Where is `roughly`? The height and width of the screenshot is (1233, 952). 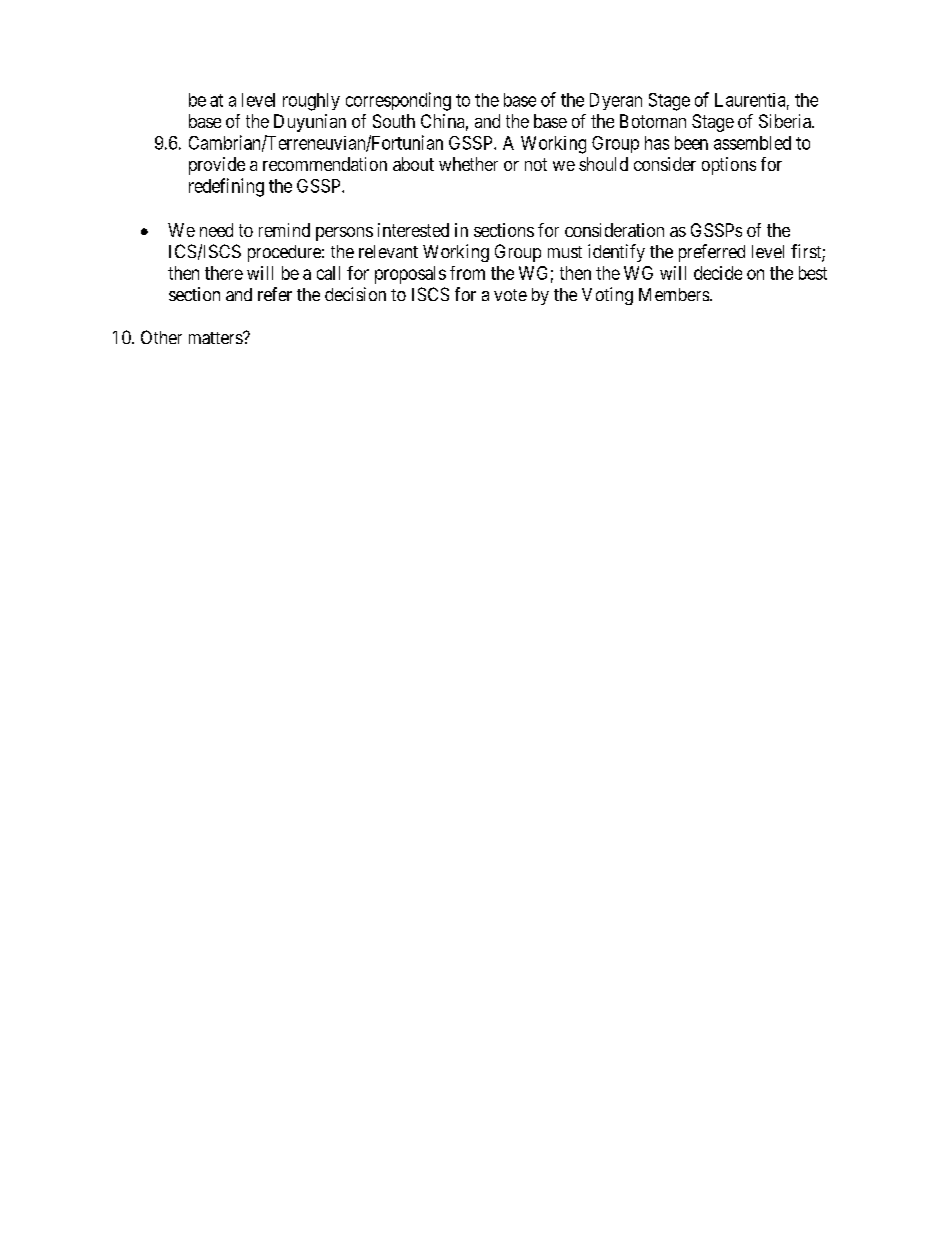 roughly is located at coordinates (311, 102).
